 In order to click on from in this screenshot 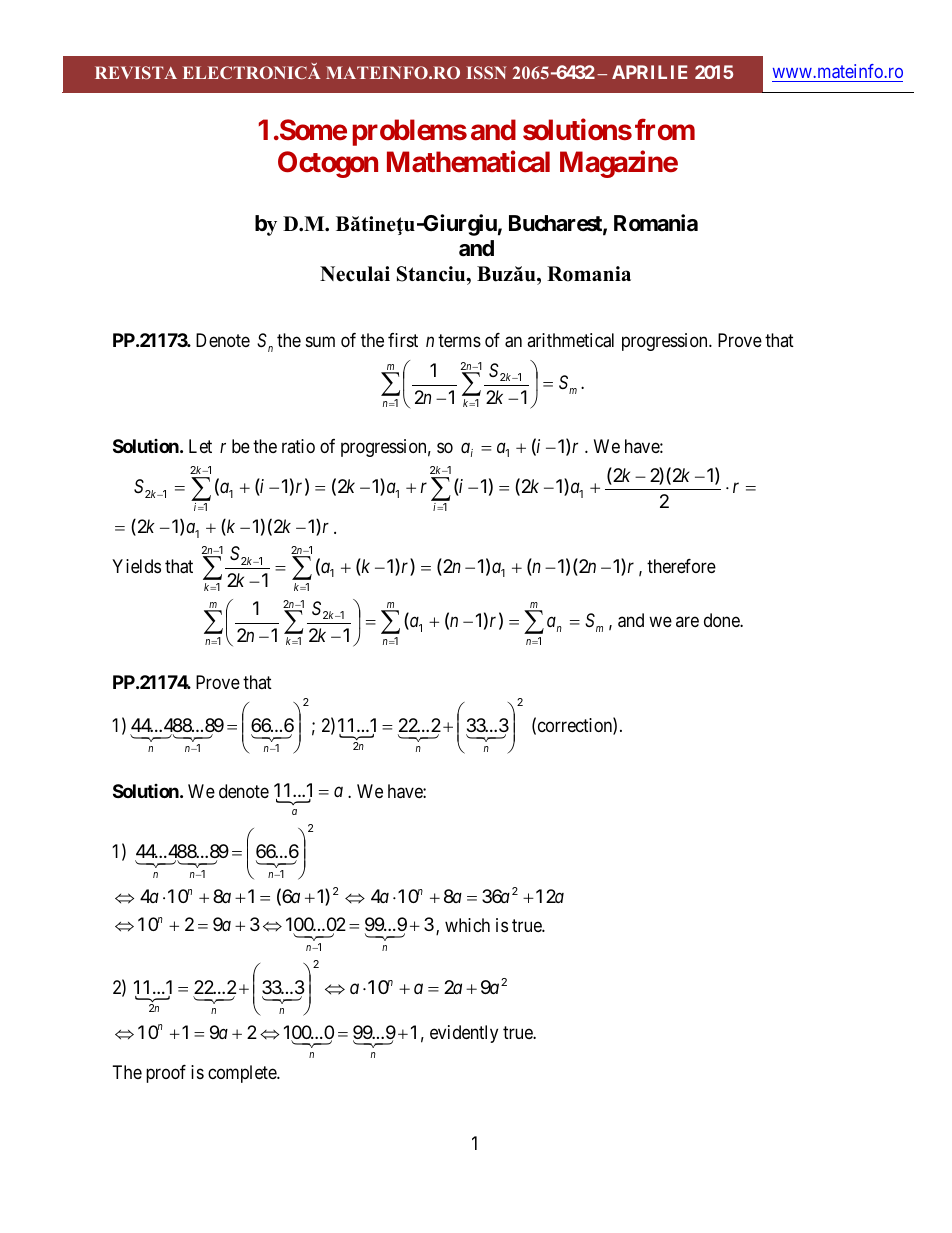, I will do `click(665, 129)`.
